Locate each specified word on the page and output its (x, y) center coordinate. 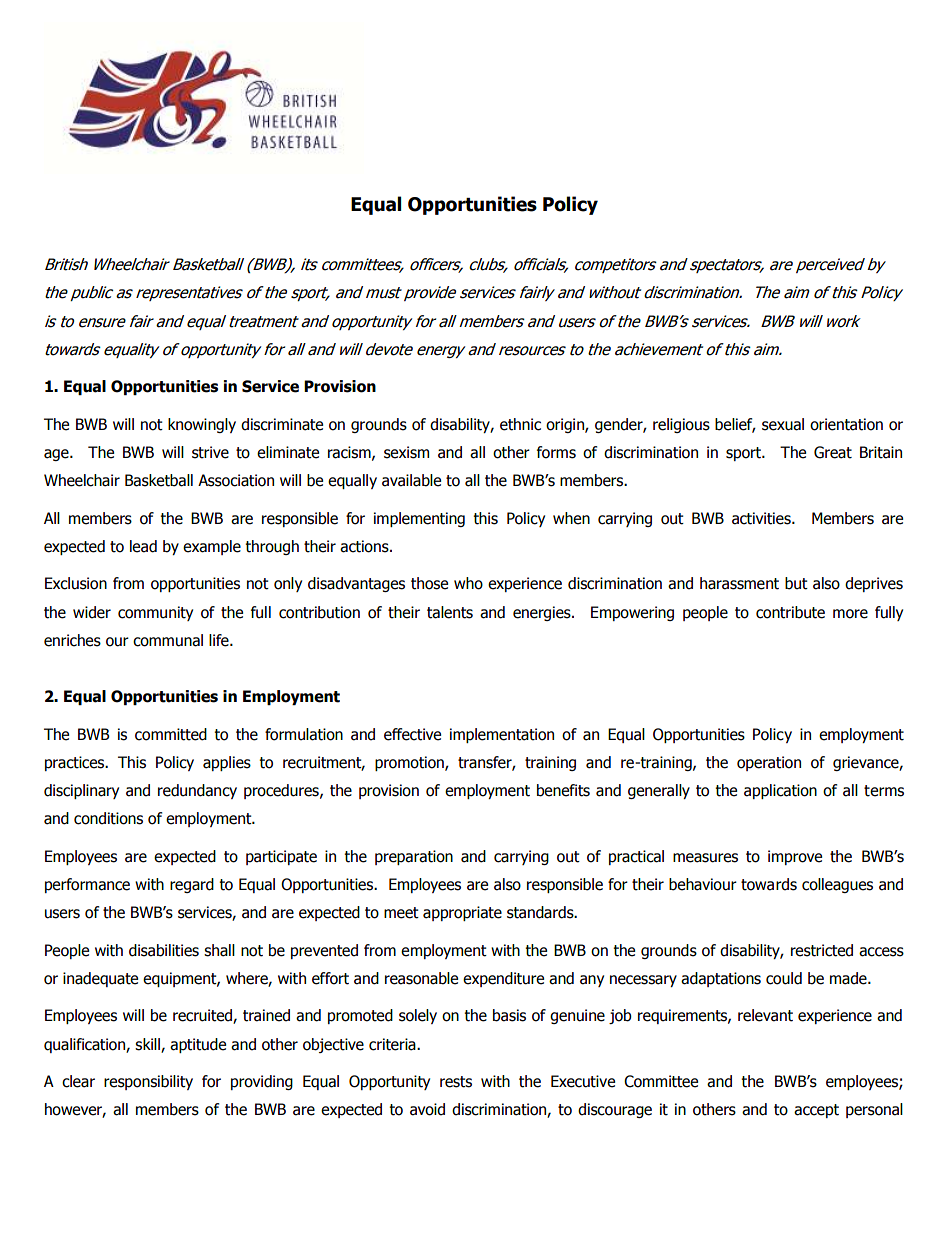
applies (227, 763)
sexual (783, 424)
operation (769, 763)
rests (456, 1082)
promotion (410, 763)
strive (210, 452)
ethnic (520, 424)
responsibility (148, 1082)
